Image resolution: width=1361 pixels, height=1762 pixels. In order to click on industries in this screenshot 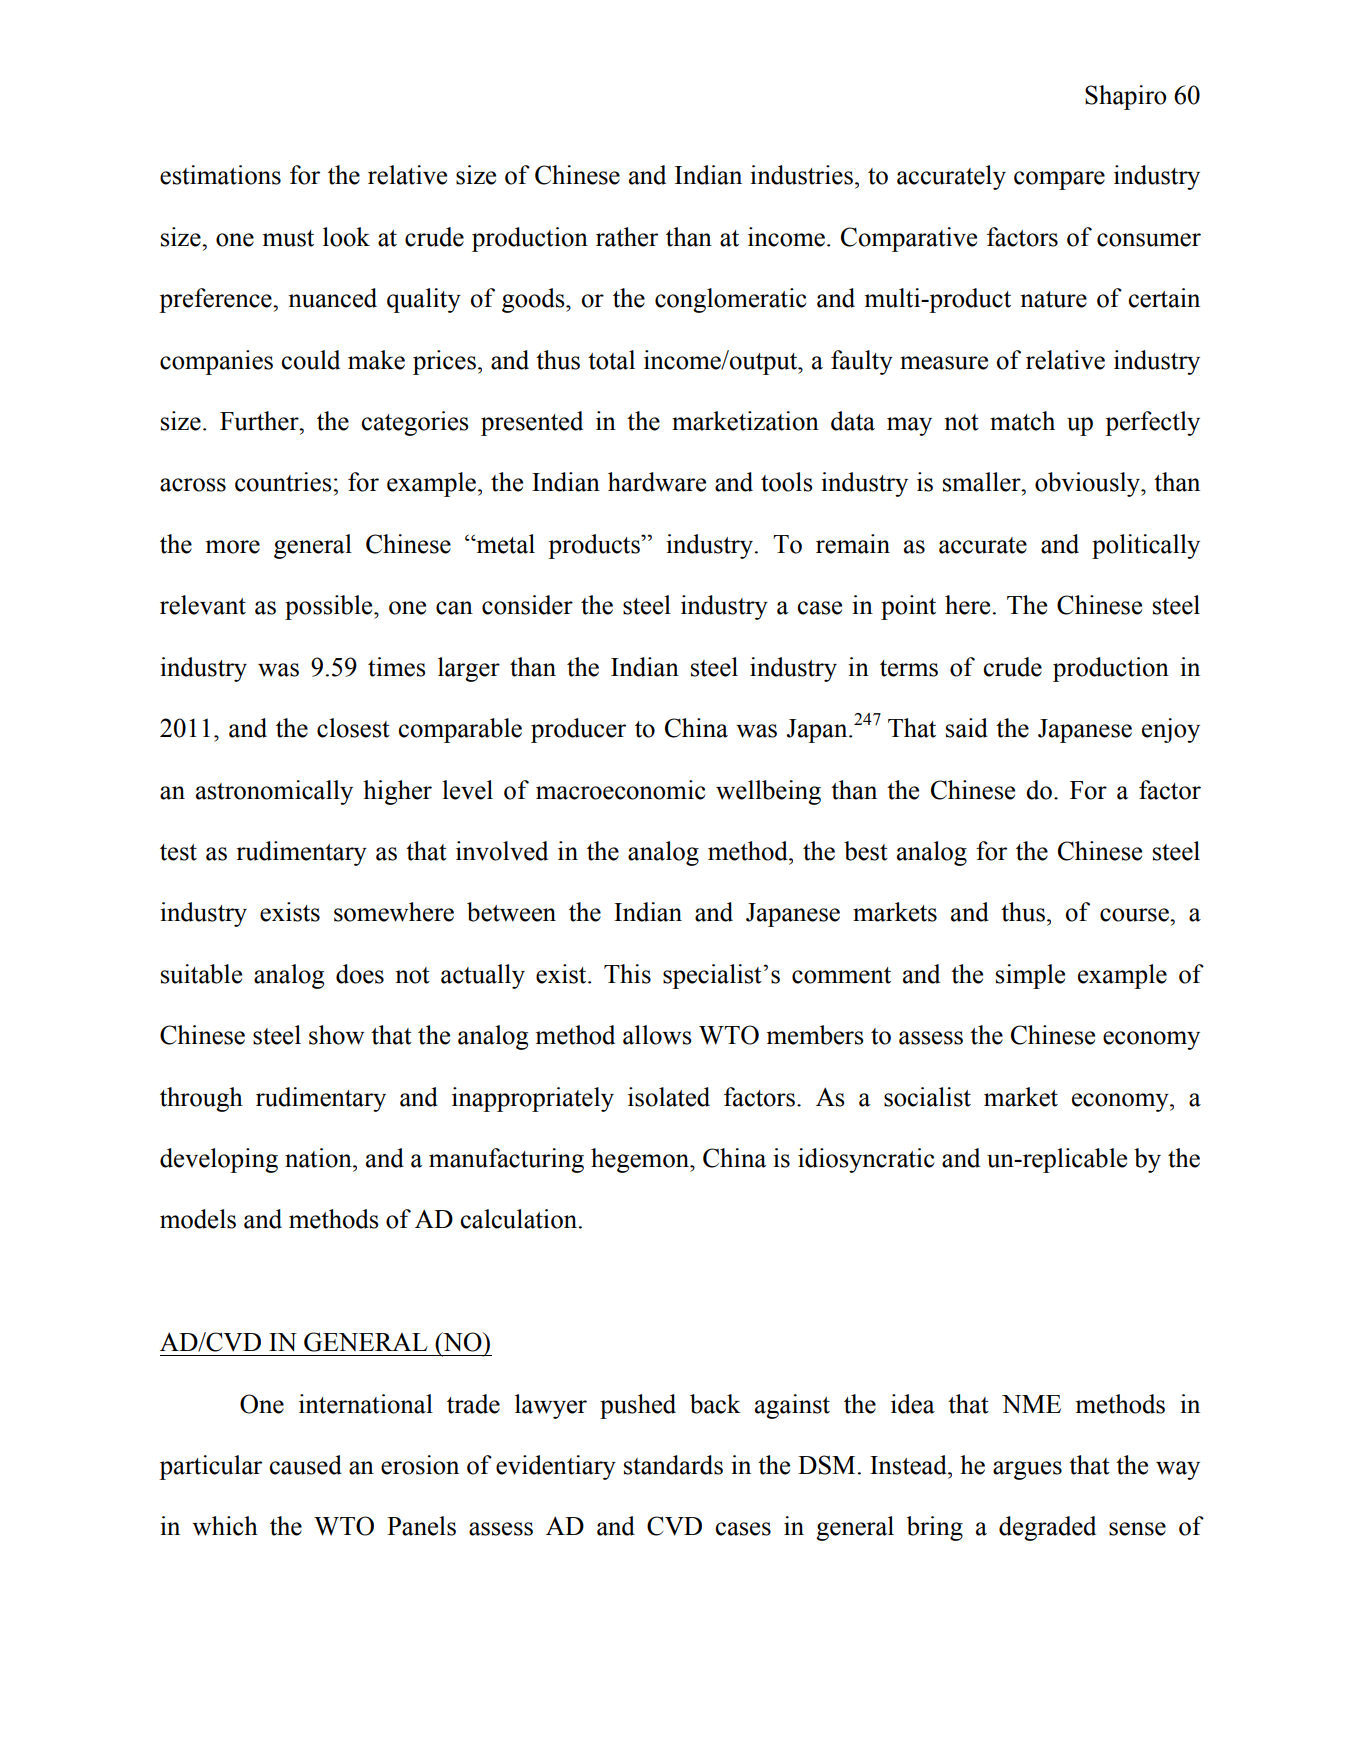, I will do `click(801, 175)`.
